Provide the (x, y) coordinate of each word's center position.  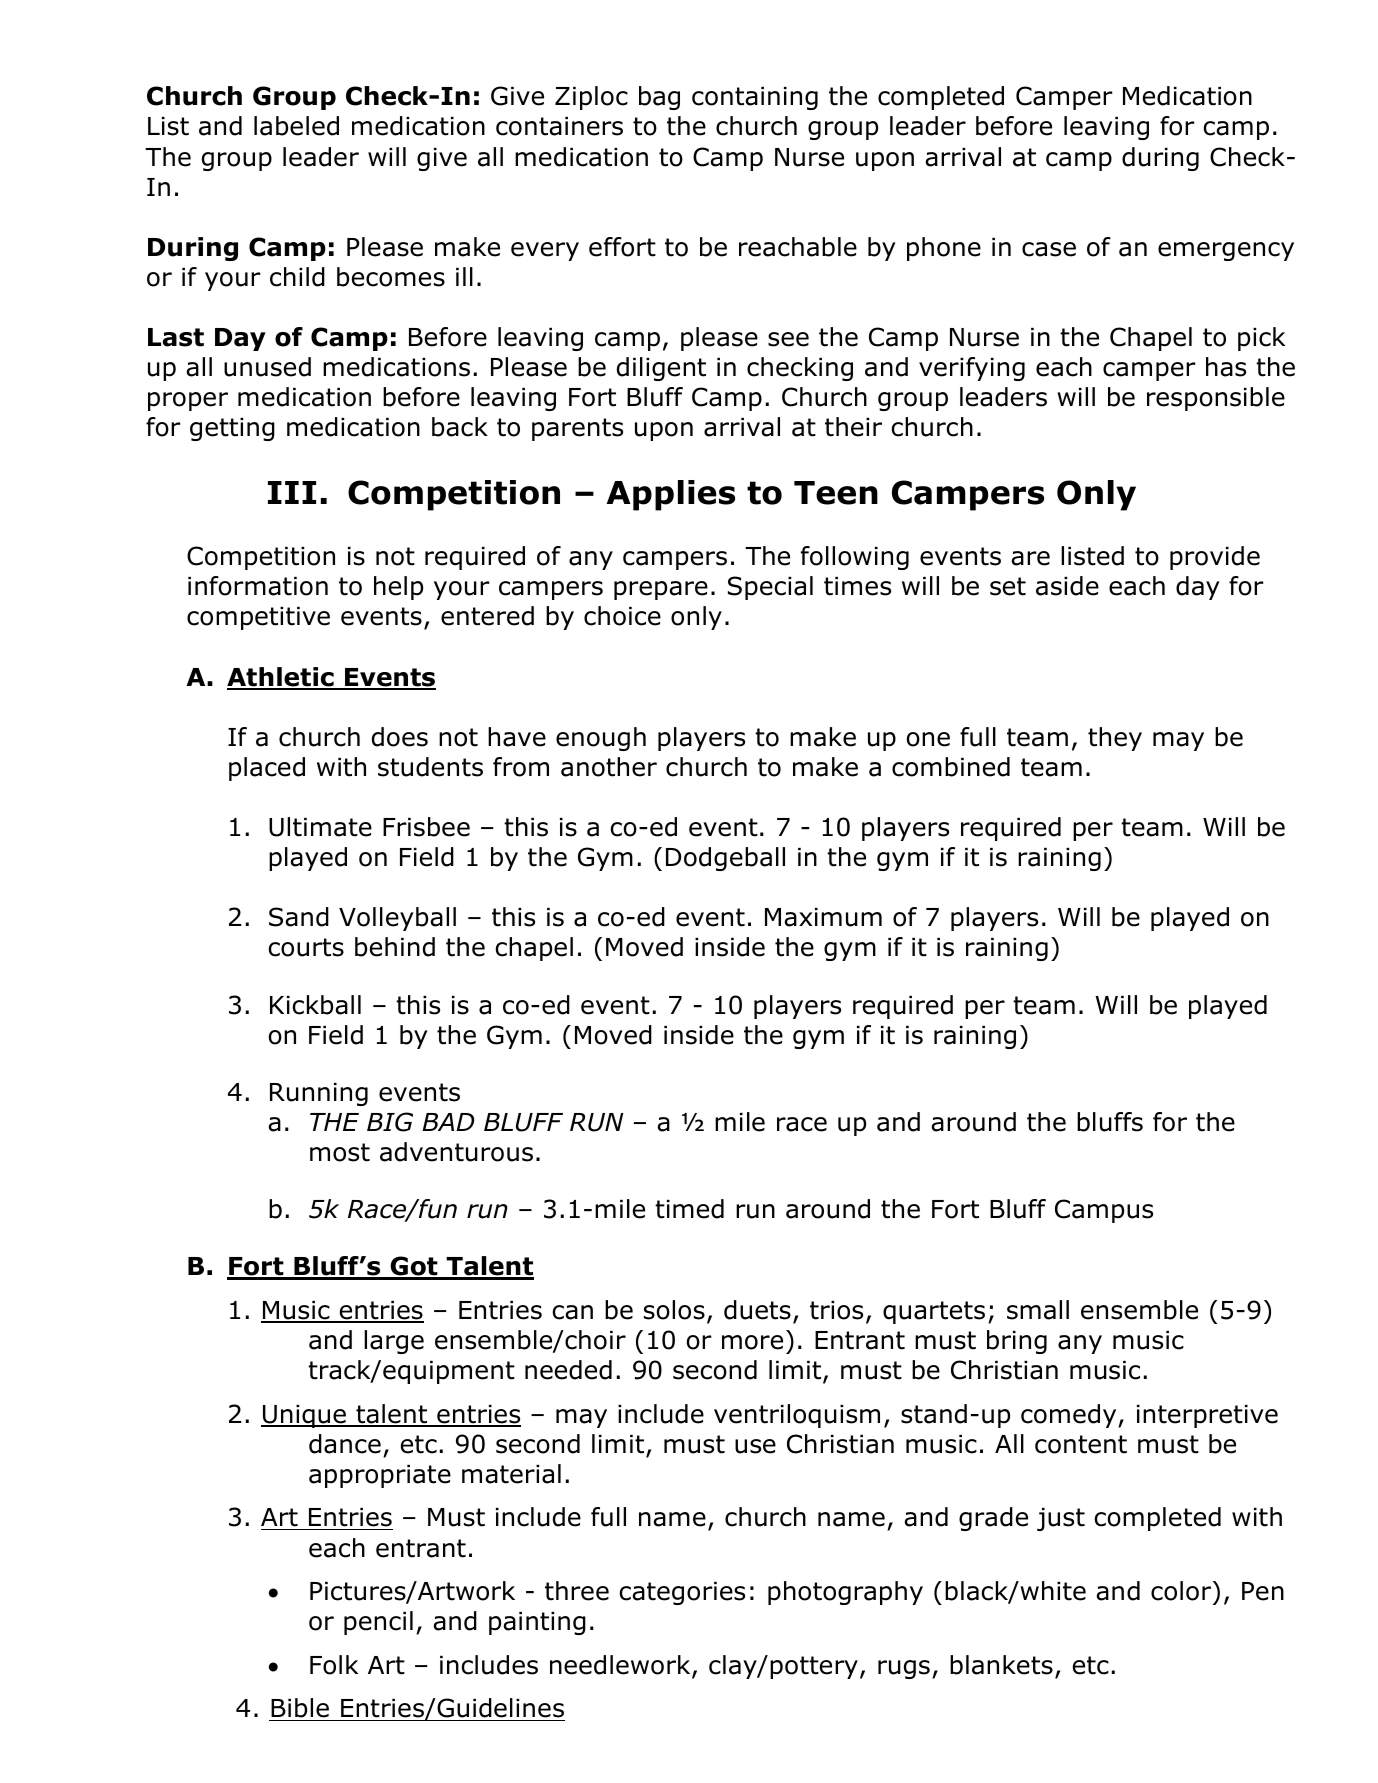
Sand (299, 917)
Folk (334, 1665)
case (1049, 249)
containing (755, 98)
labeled (296, 126)
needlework (621, 1666)
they (1115, 739)
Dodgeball (725, 859)
